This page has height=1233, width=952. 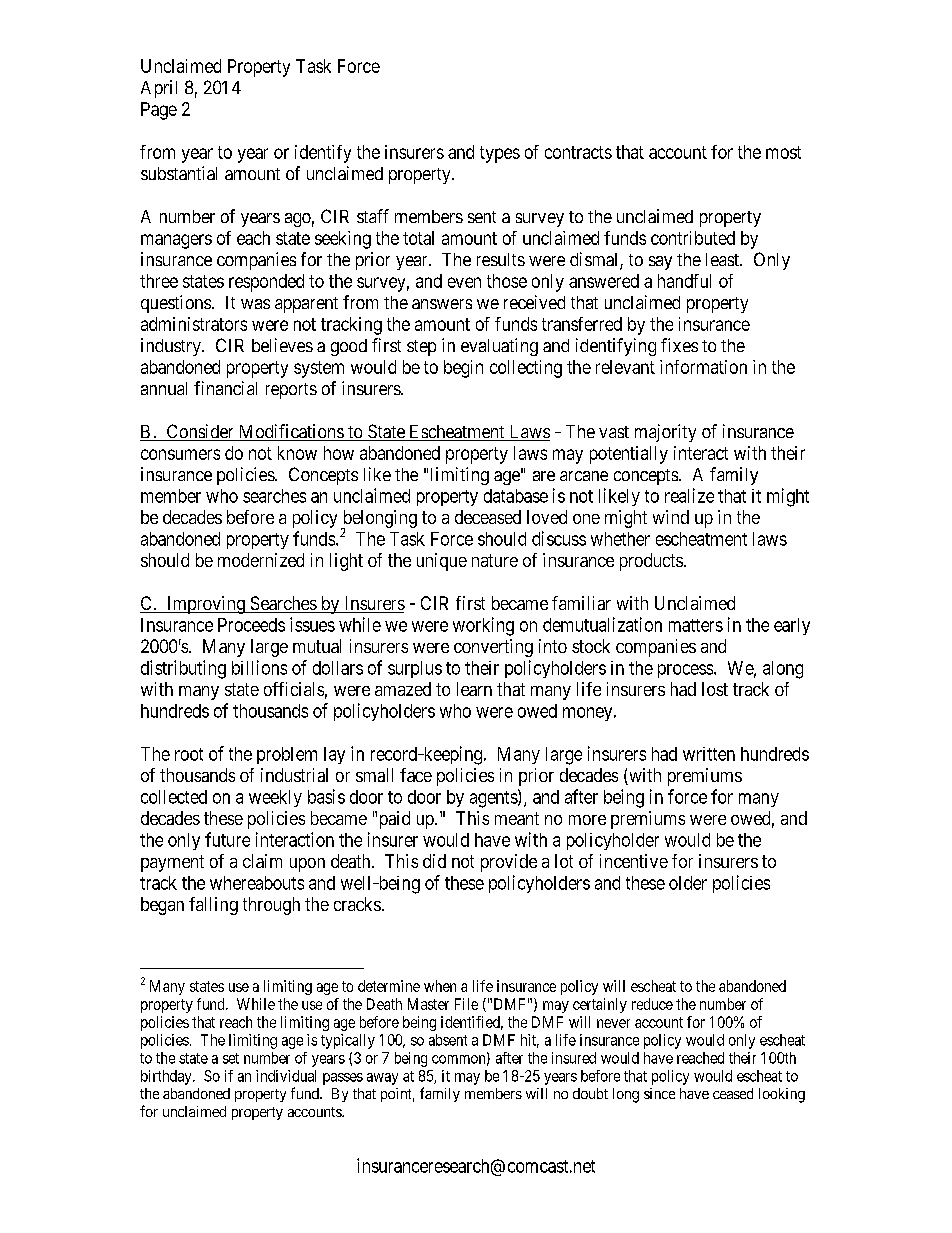 I want to click on begin, so click(x=463, y=369).
